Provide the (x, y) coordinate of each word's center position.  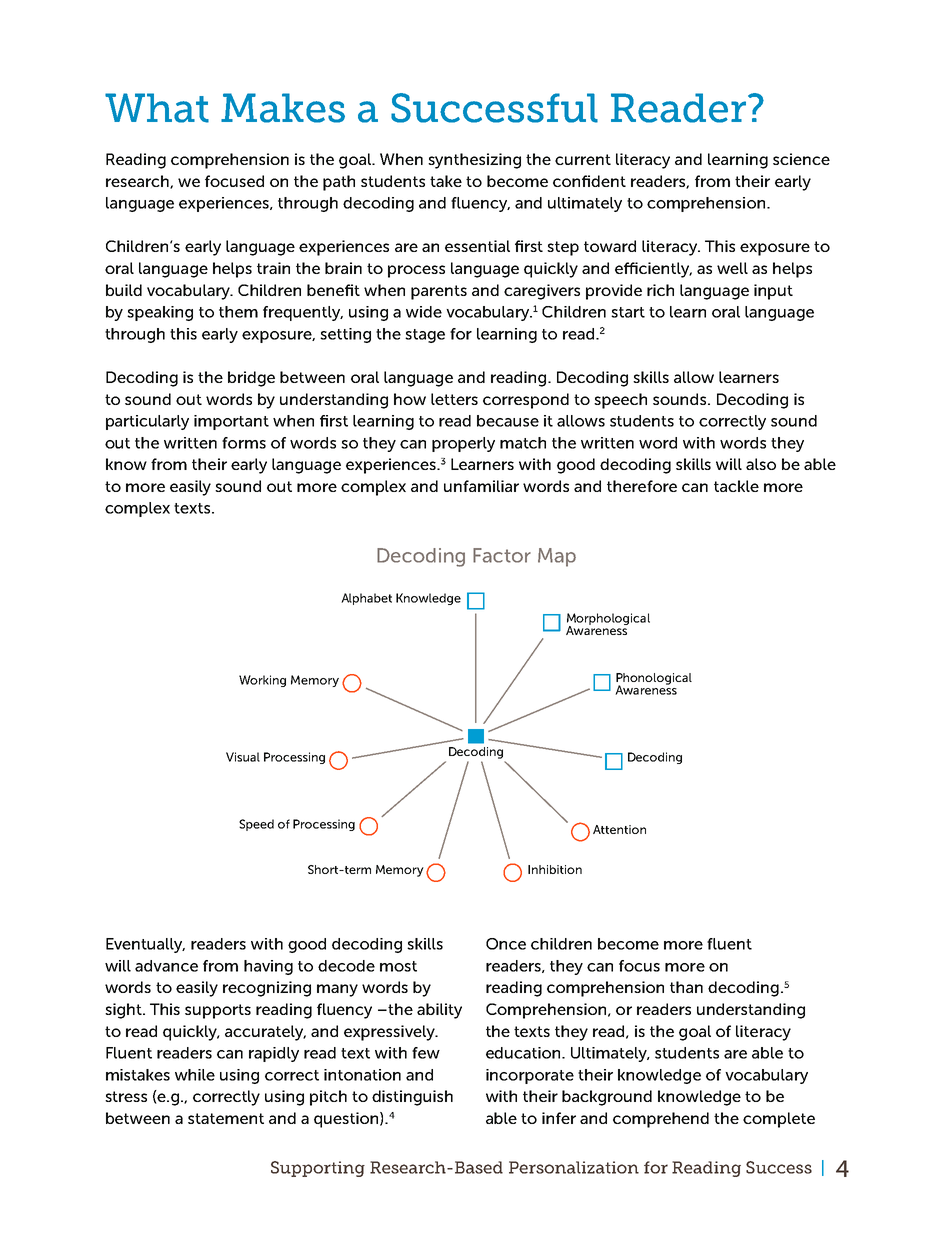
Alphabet (366, 599)
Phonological (654, 680)
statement (226, 1118)
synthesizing (474, 161)
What (157, 108)
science (801, 159)
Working (262, 681)
